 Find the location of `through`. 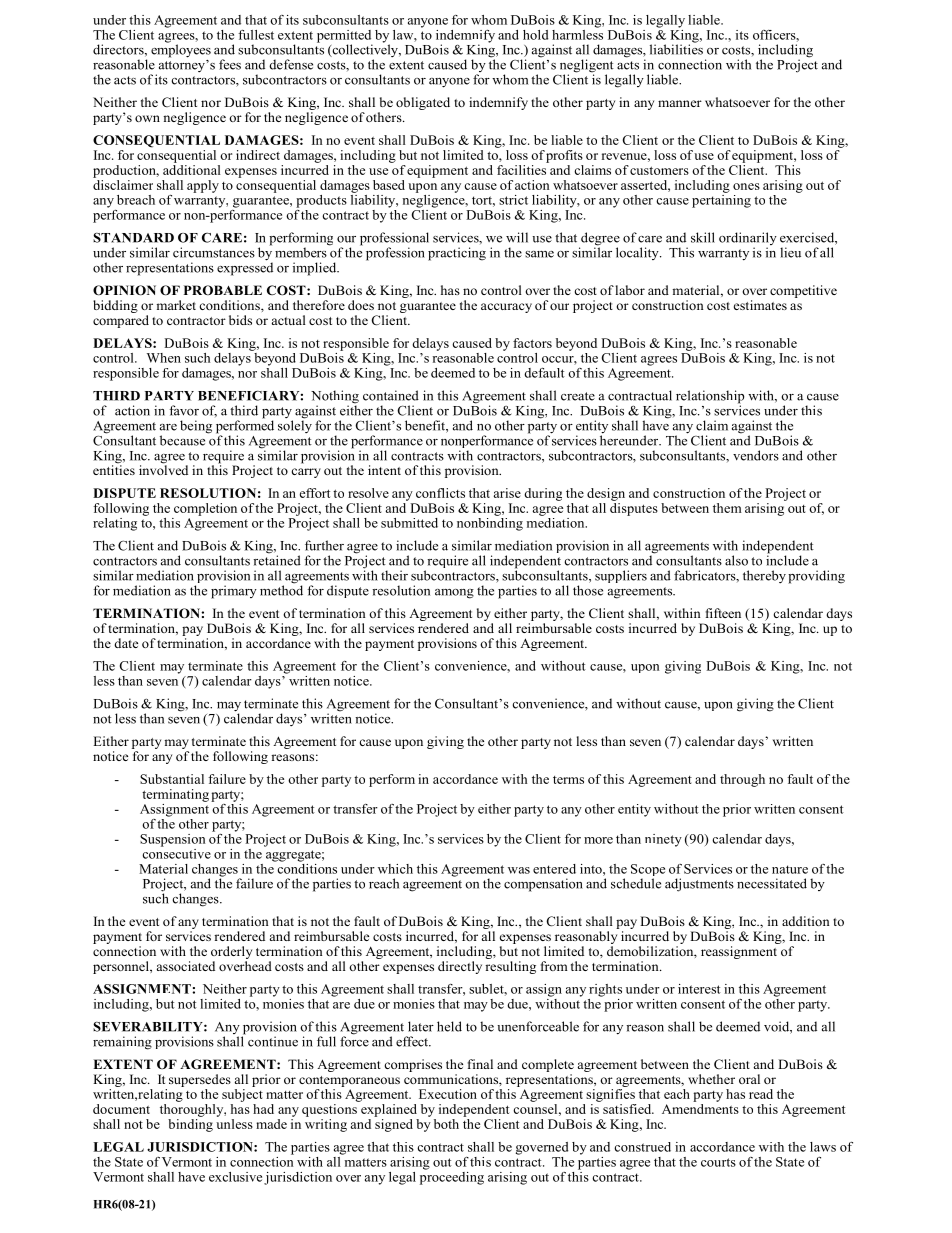

through is located at coordinates (742, 780).
